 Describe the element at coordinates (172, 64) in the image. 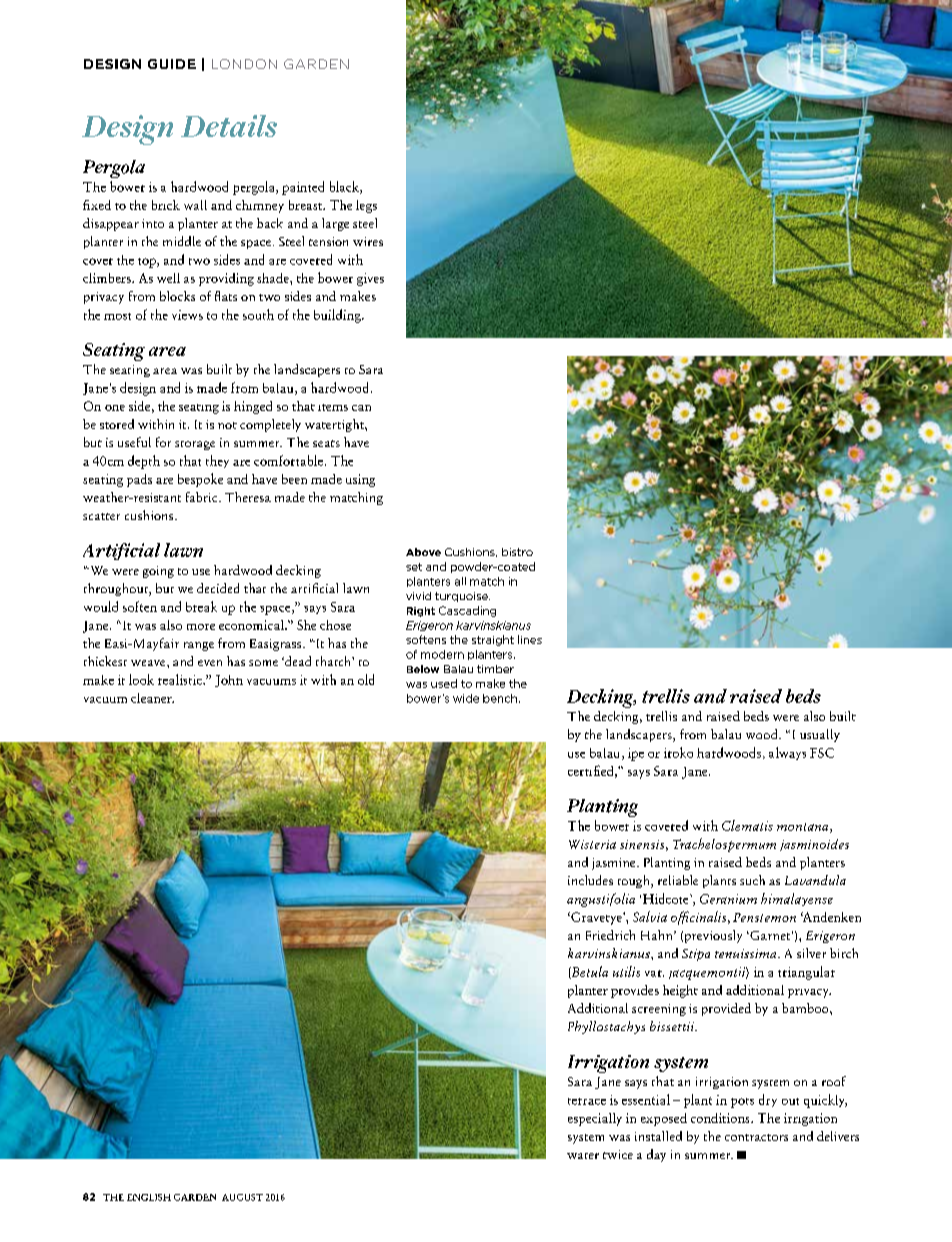

I see `GUIDE` at that location.
